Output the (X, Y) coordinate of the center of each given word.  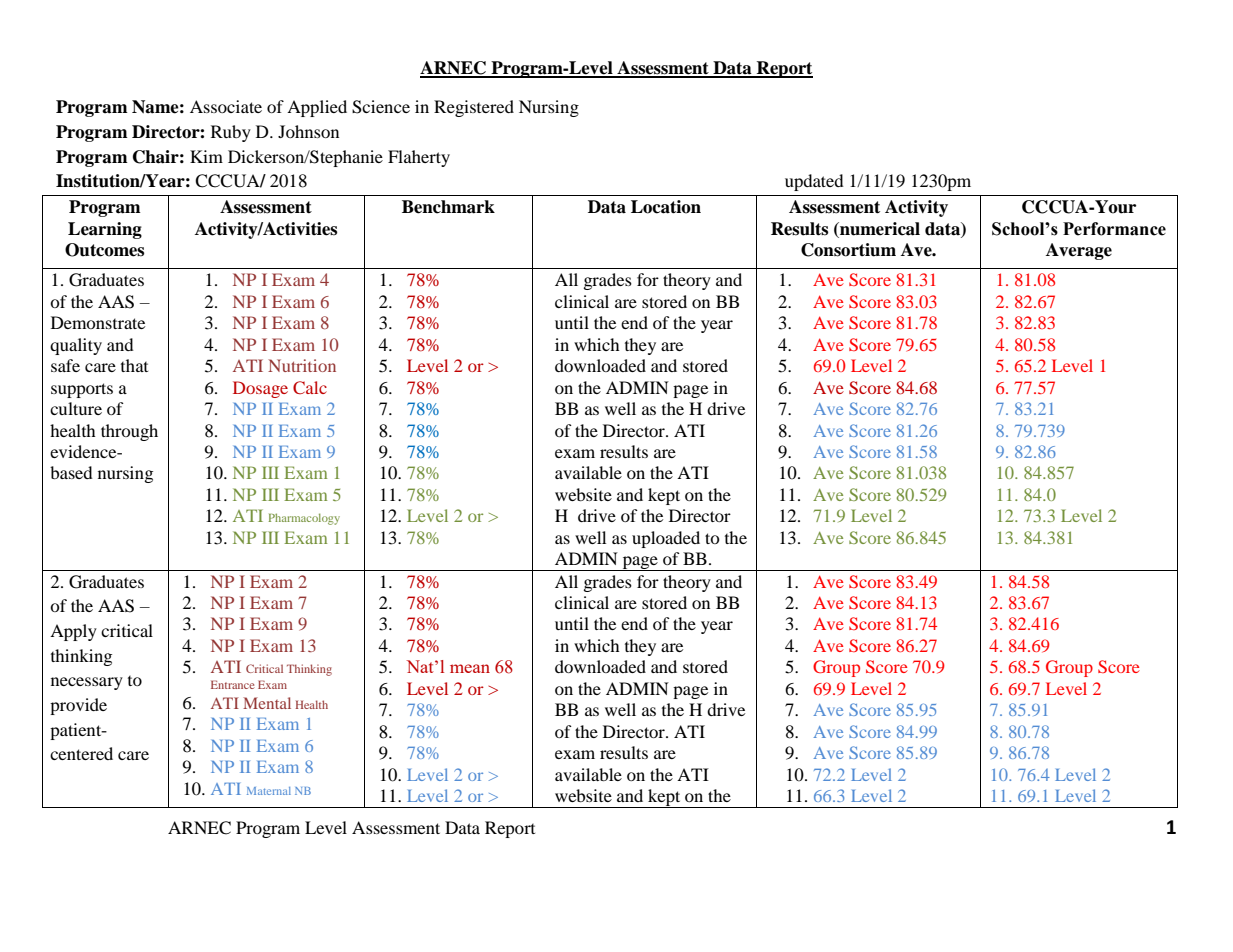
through (129, 432)
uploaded (666, 539)
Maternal (269, 791)
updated (814, 182)
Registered (474, 108)
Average (1079, 251)
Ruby (231, 133)
